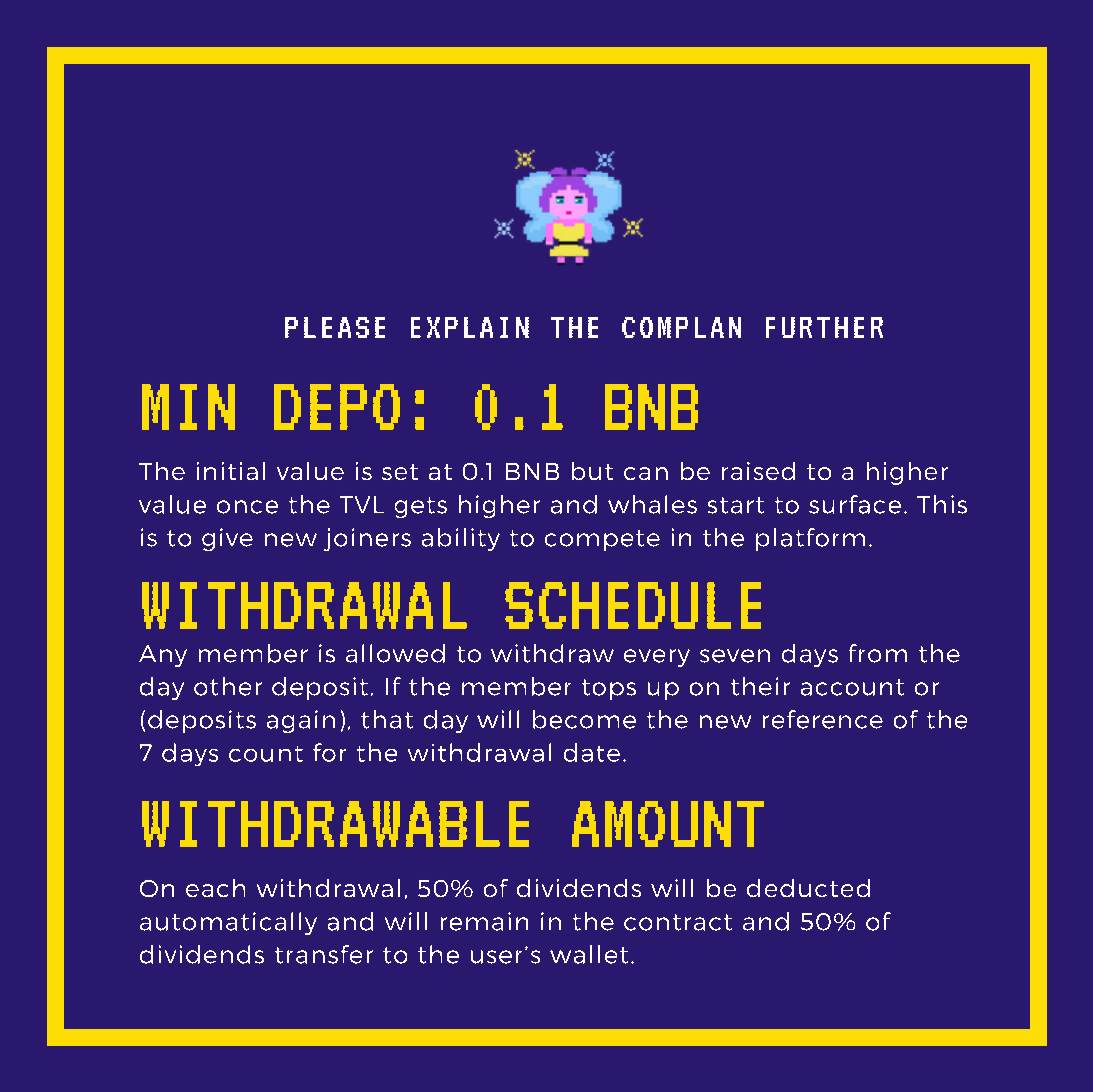 The image size is (1093, 1092). I want to click on Any, so click(163, 656).
